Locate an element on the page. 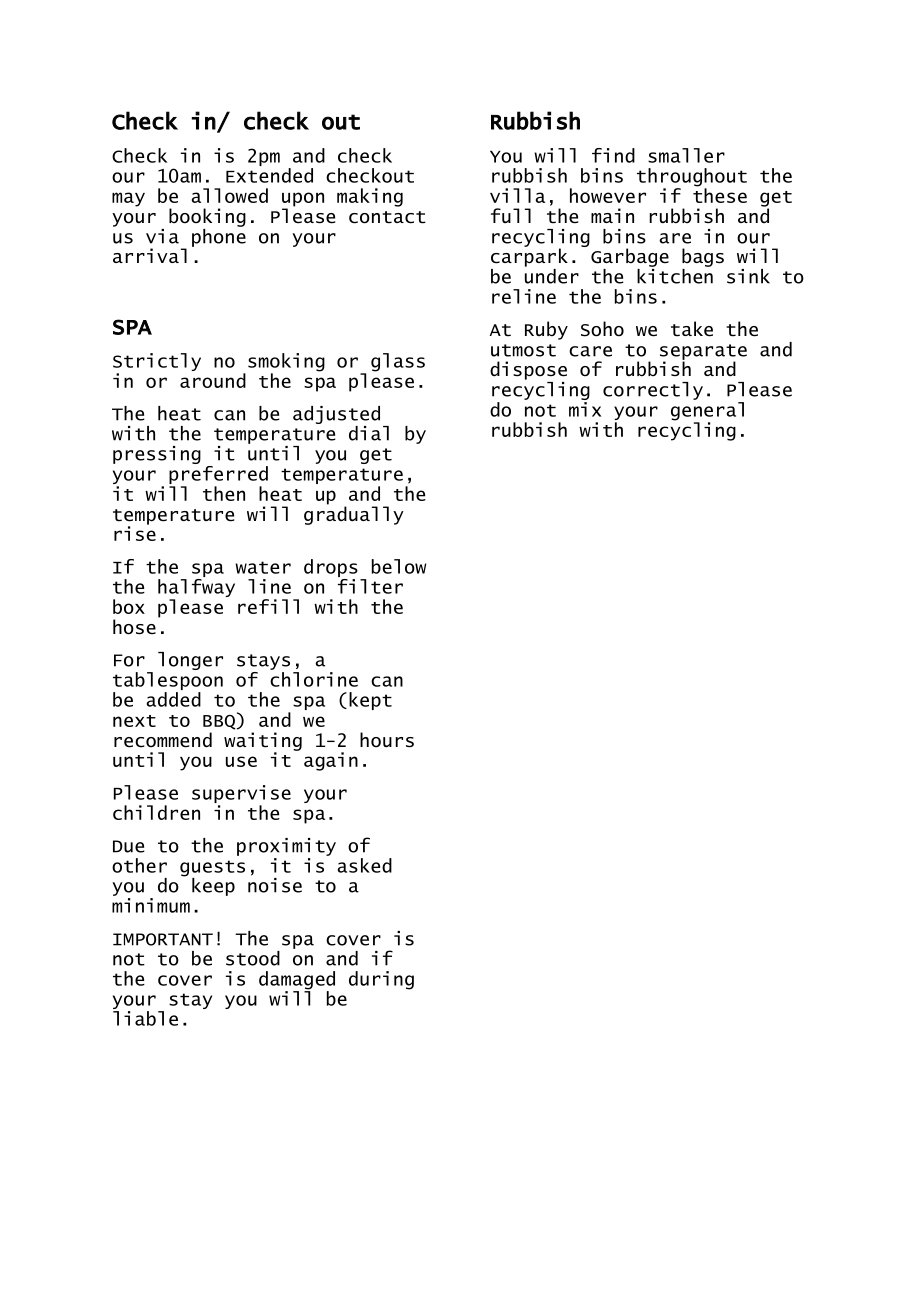  during is located at coordinates (381, 980).
